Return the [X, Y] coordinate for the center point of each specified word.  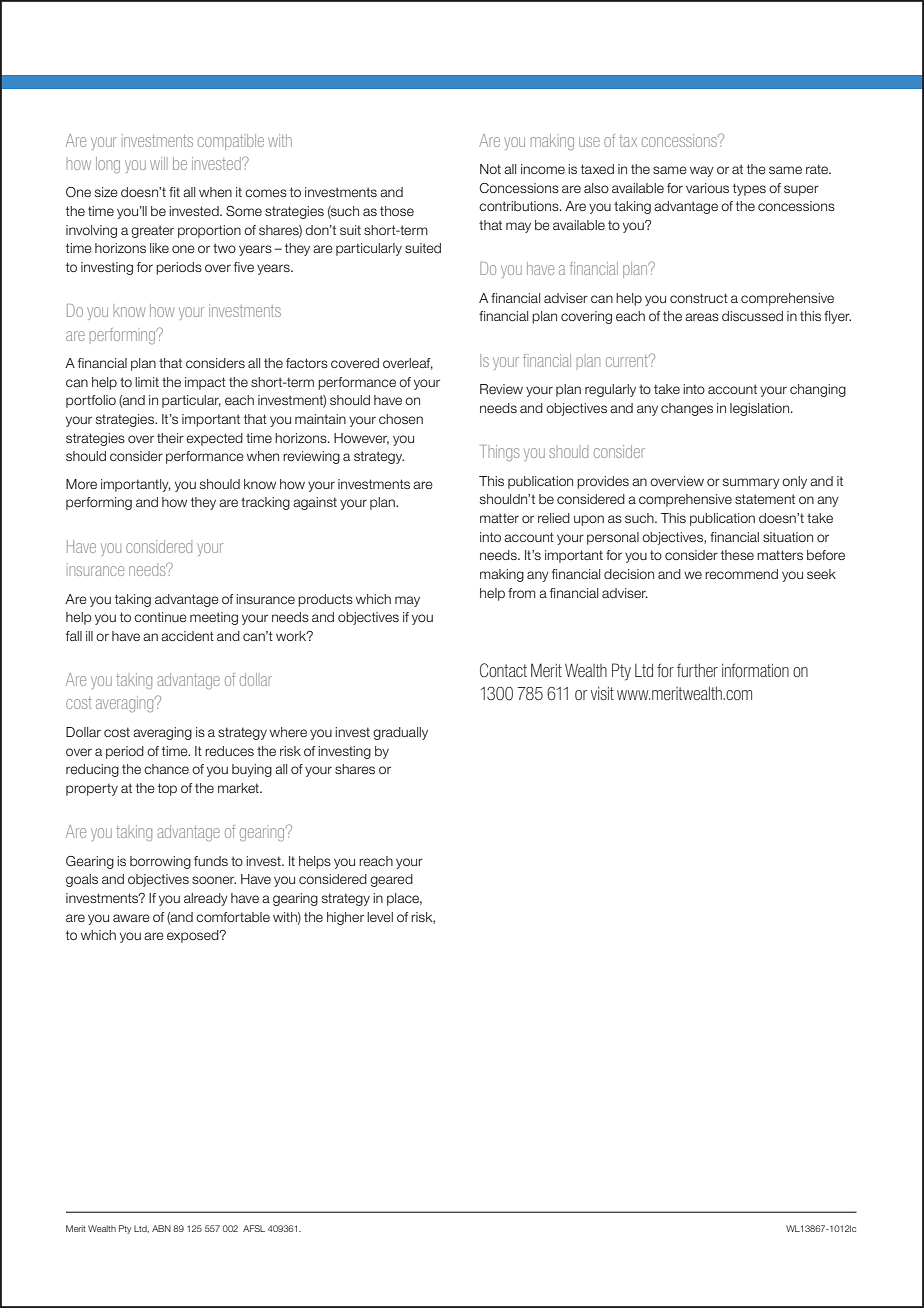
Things [501, 453]
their [170, 438]
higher [345, 918]
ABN [161, 1228]
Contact [503, 670]
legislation [761, 409]
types [749, 189]
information [755, 670]
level [380, 917]
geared [391, 880]
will [157, 163]
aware [131, 918]
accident [187, 636]
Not [490, 169]
